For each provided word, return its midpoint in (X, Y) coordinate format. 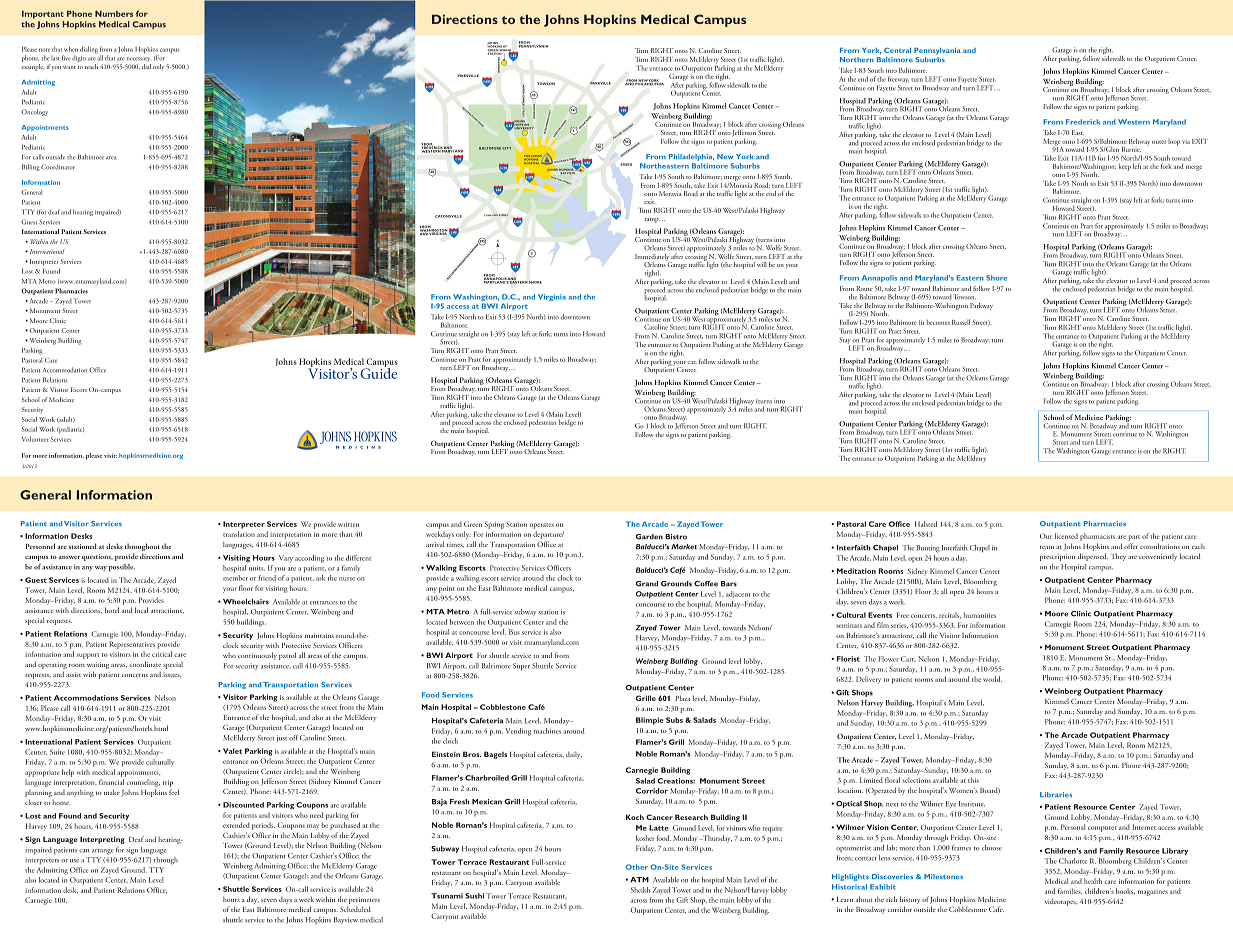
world (992, 679)
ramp (652, 220)
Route (864, 288)
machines (547, 731)
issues (172, 675)
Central (897, 50)
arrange (103, 852)
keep (1125, 167)
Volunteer (35, 439)
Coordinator (58, 167)
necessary (138, 61)
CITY (506, 148)
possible (122, 568)
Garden (649, 537)
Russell (961, 322)
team (1047, 547)
